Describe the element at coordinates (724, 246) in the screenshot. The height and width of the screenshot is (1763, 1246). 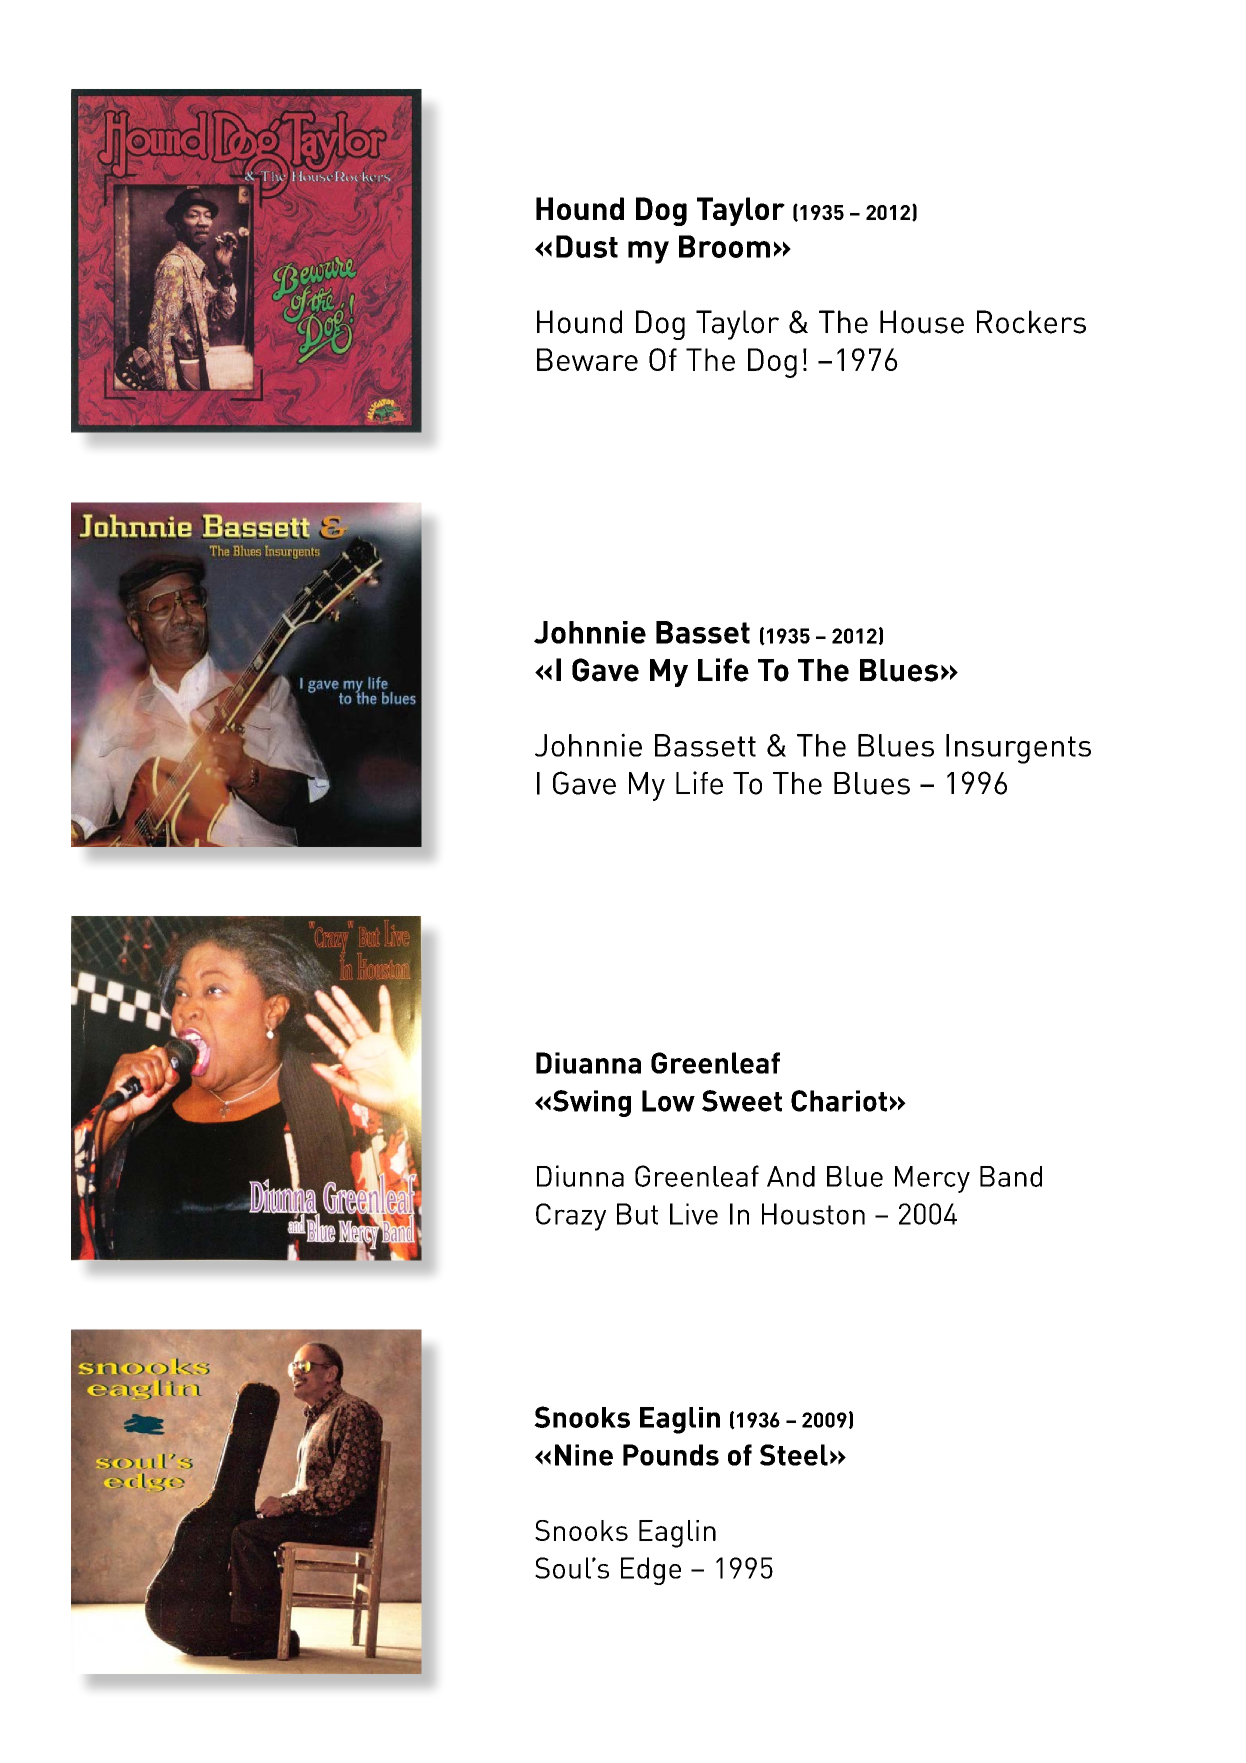
I see `Broom` at that location.
